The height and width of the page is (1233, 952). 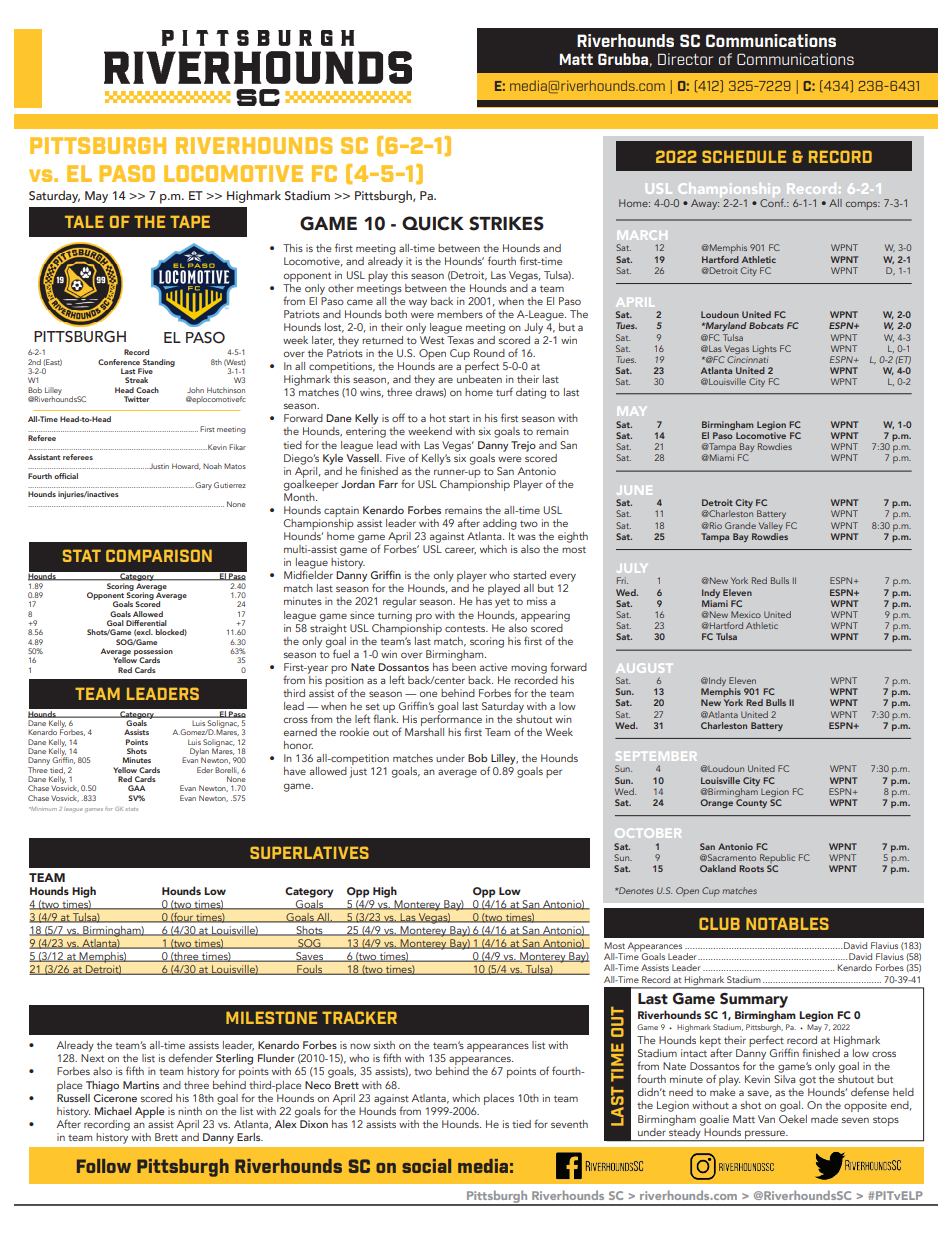 What do you see at coordinates (190, 222) in the page?
I see `TAPE` at bounding box center [190, 222].
